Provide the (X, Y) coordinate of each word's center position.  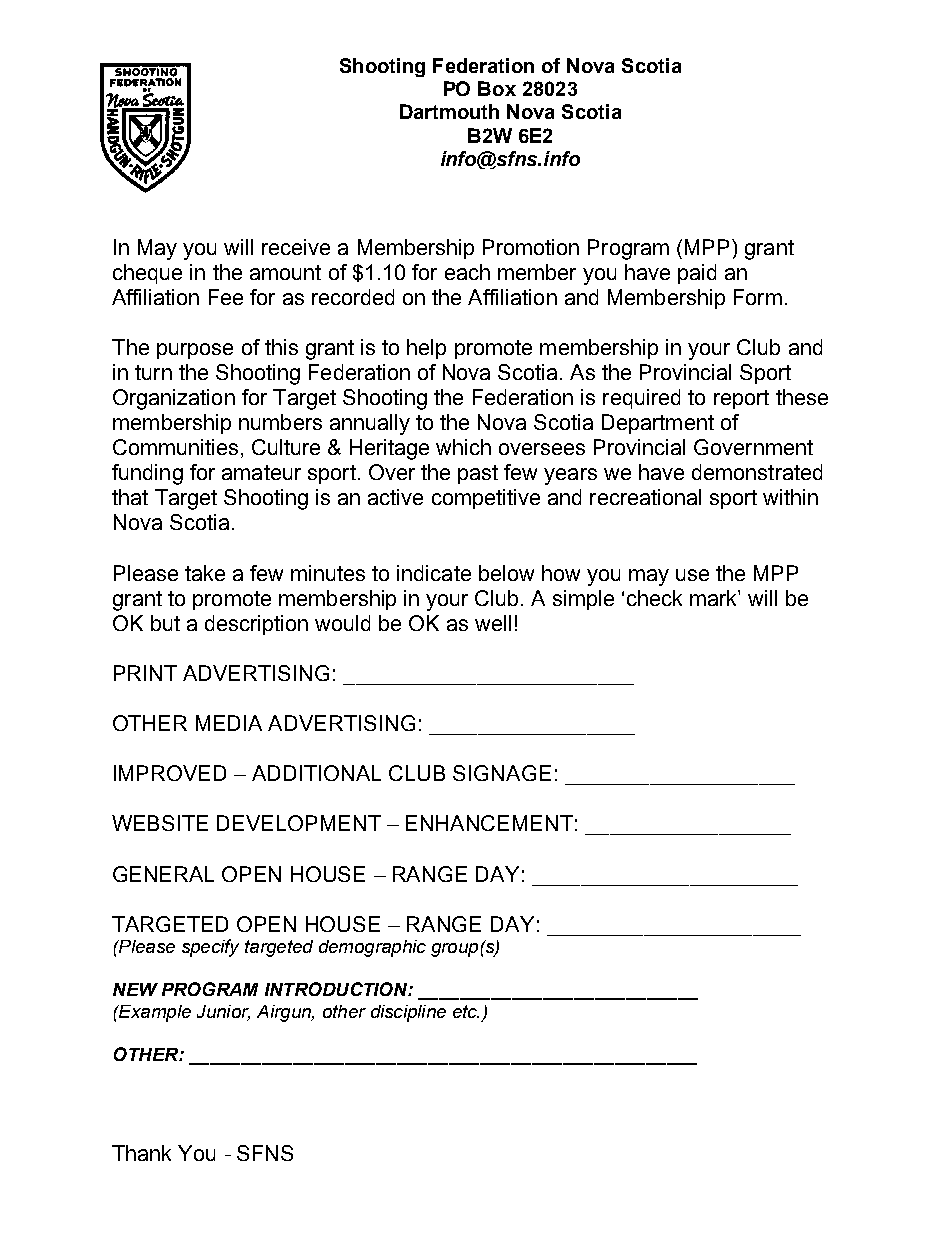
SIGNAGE (502, 773)
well (493, 623)
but (165, 623)
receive (296, 247)
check (654, 598)
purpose (195, 351)
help (426, 349)
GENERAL (163, 874)
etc (466, 1011)
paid (697, 274)
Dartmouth (449, 111)
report (741, 399)
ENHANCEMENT (489, 823)
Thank (141, 1153)
